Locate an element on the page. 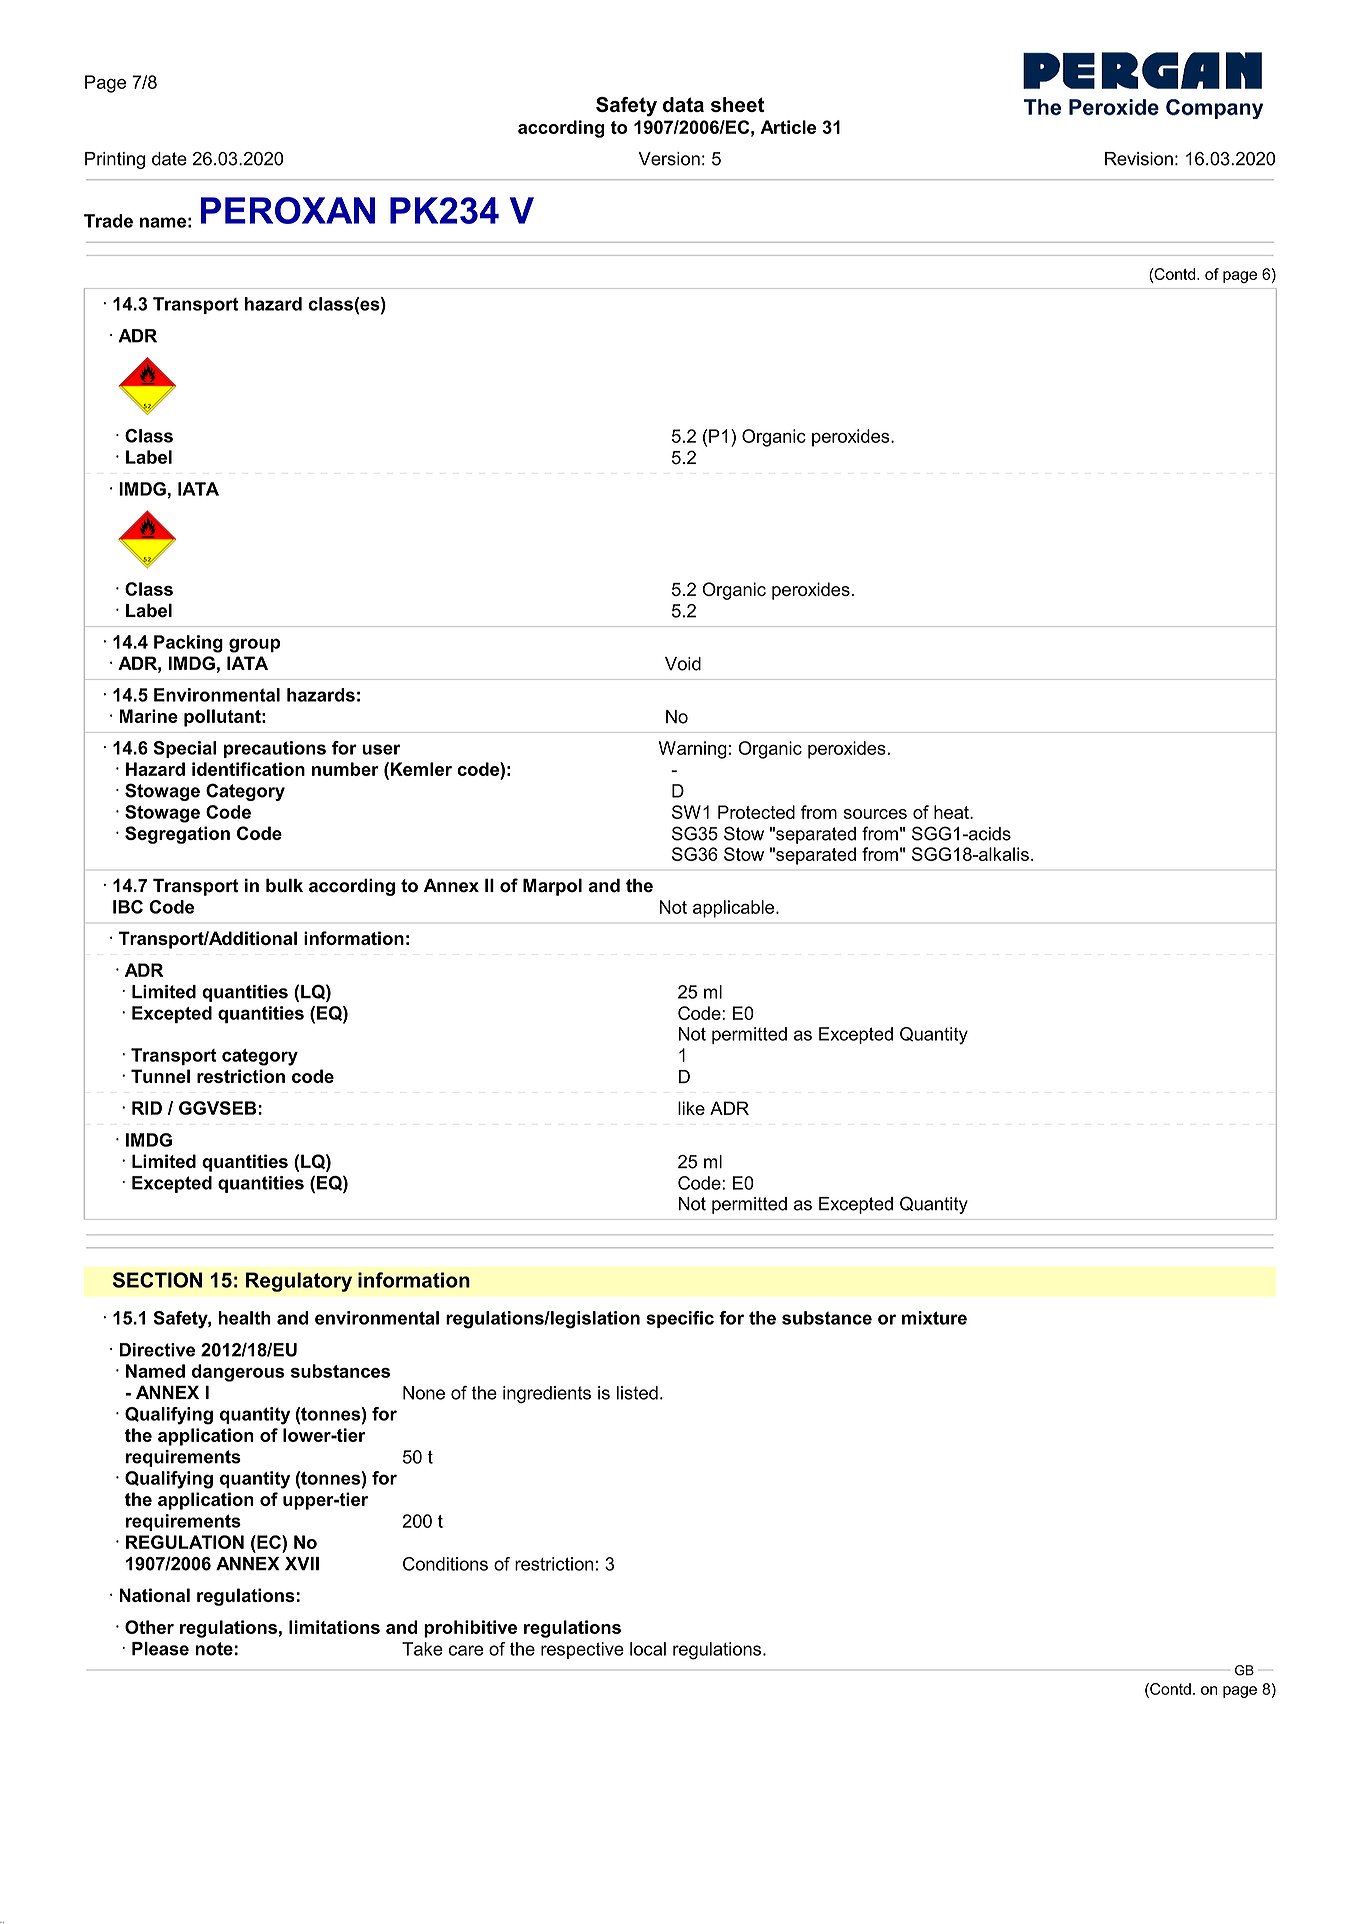 Image resolution: width=1360 pixels, height=1924 pixels. bulk is located at coordinates (284, 885).
